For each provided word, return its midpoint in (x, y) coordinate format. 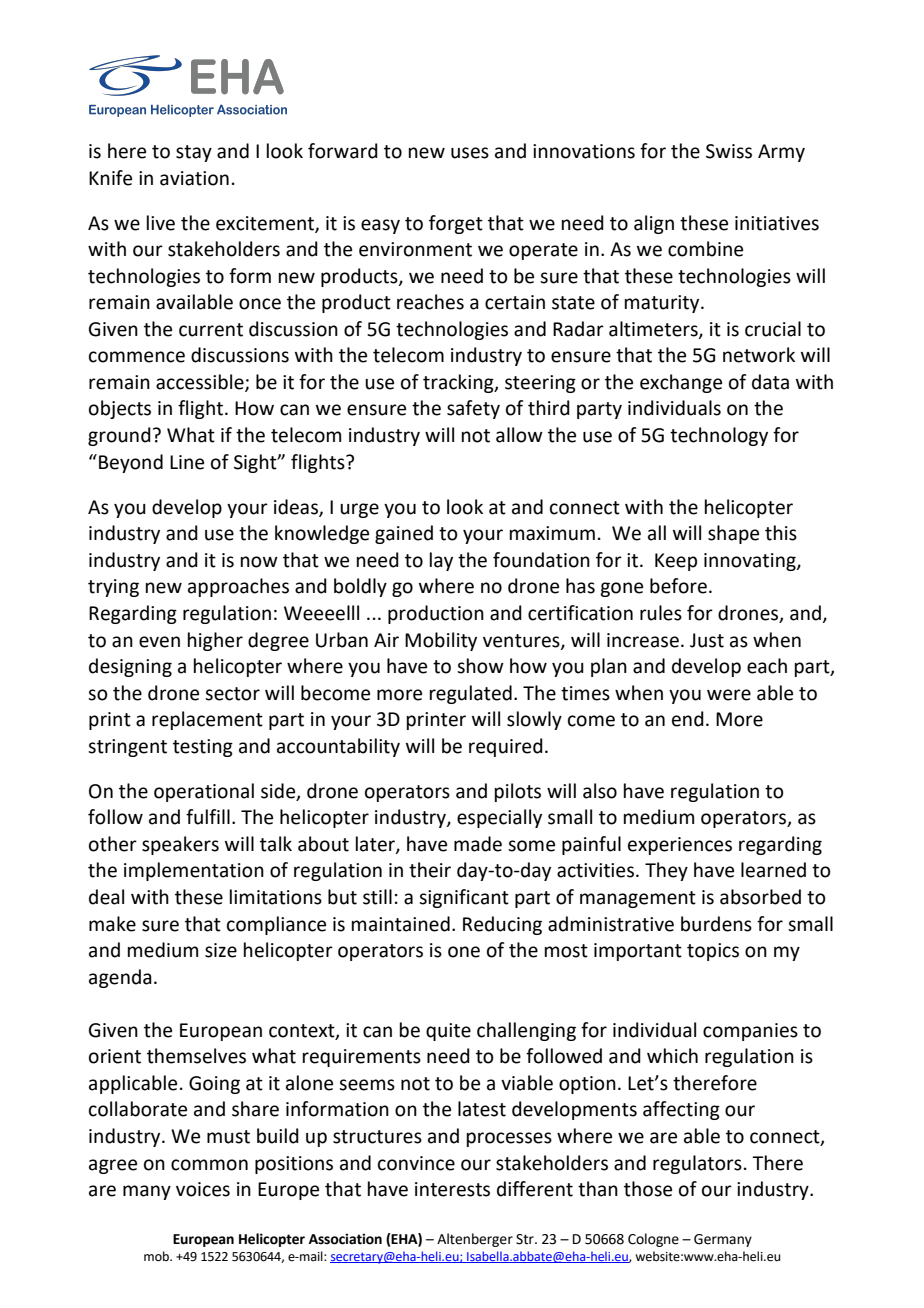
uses (470, 153)
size (221, 950)
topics (713, 952)
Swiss (729, 151)
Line (187, 462)
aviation (194, 178)
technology (719, 436)
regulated (471, 694)
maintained (401, 924)
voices (203, 1189)
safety (473, 409)
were (729, 695)
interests (452, 1189)
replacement (207, 720)
